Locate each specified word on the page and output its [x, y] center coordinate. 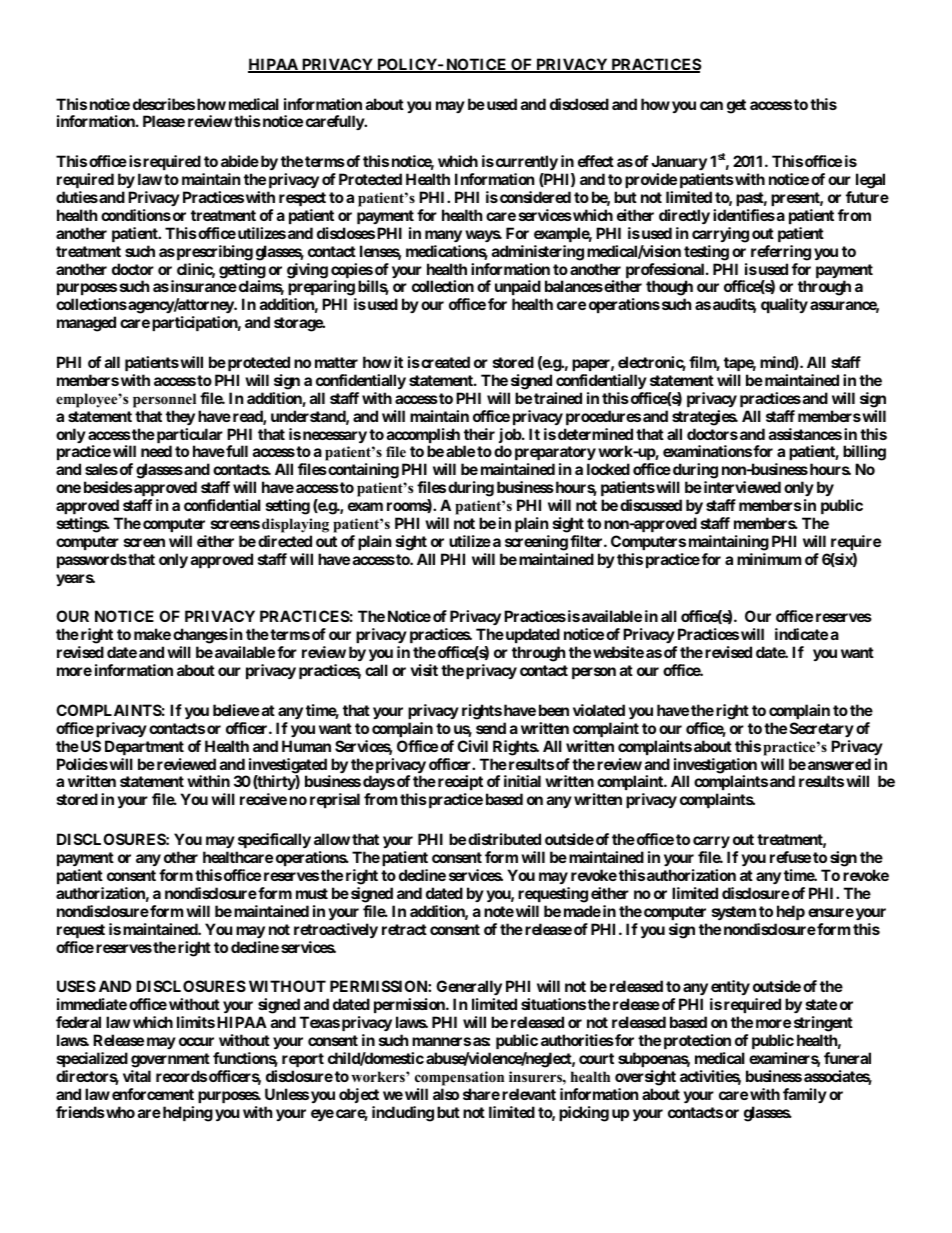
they [180, 417]
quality [784, 305]
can [711, 105]
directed [285, 541]
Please [164, 121]
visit [424, 670]
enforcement [153, 1094]
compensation [459, 1078]
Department [144, 747]
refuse [790, 857]
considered [535, 197]
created [444, 362]
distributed [504, 839]
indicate [801, 634]
